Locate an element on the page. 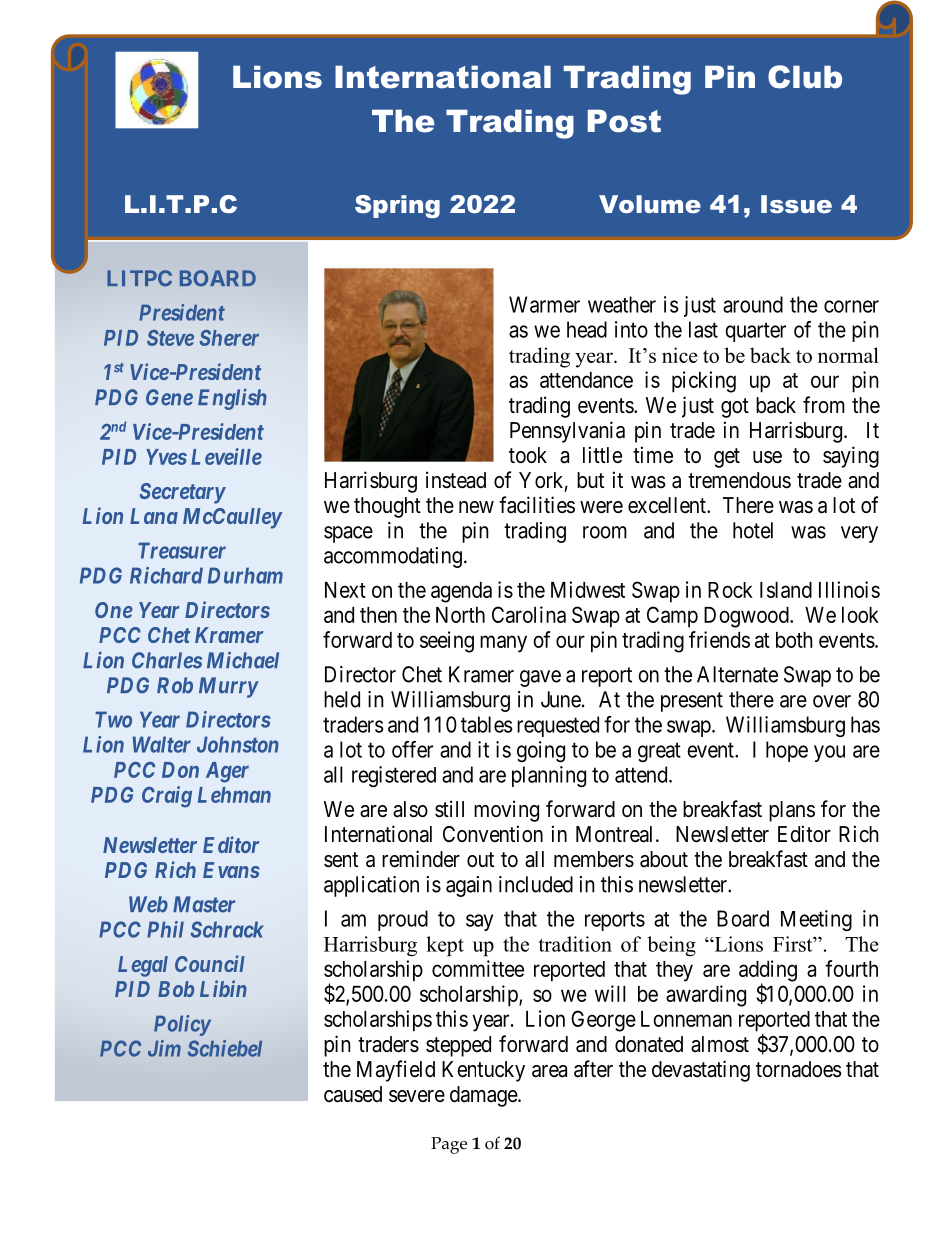 The width and height of the document is (952, 1233). hotel is located at coordinates (753, 530).
